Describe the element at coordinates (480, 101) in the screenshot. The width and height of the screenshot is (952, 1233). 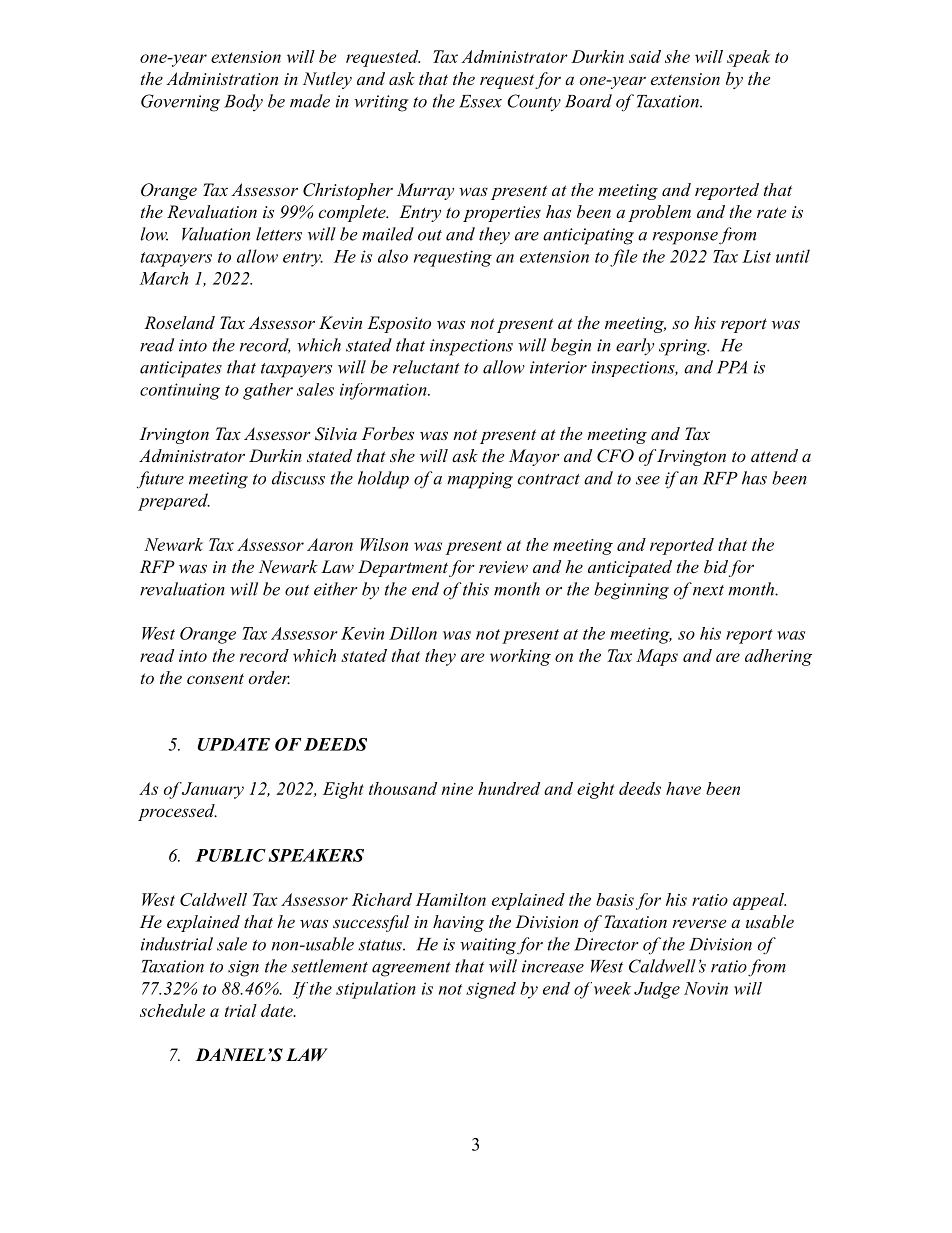
I see `Essex` at that location.
